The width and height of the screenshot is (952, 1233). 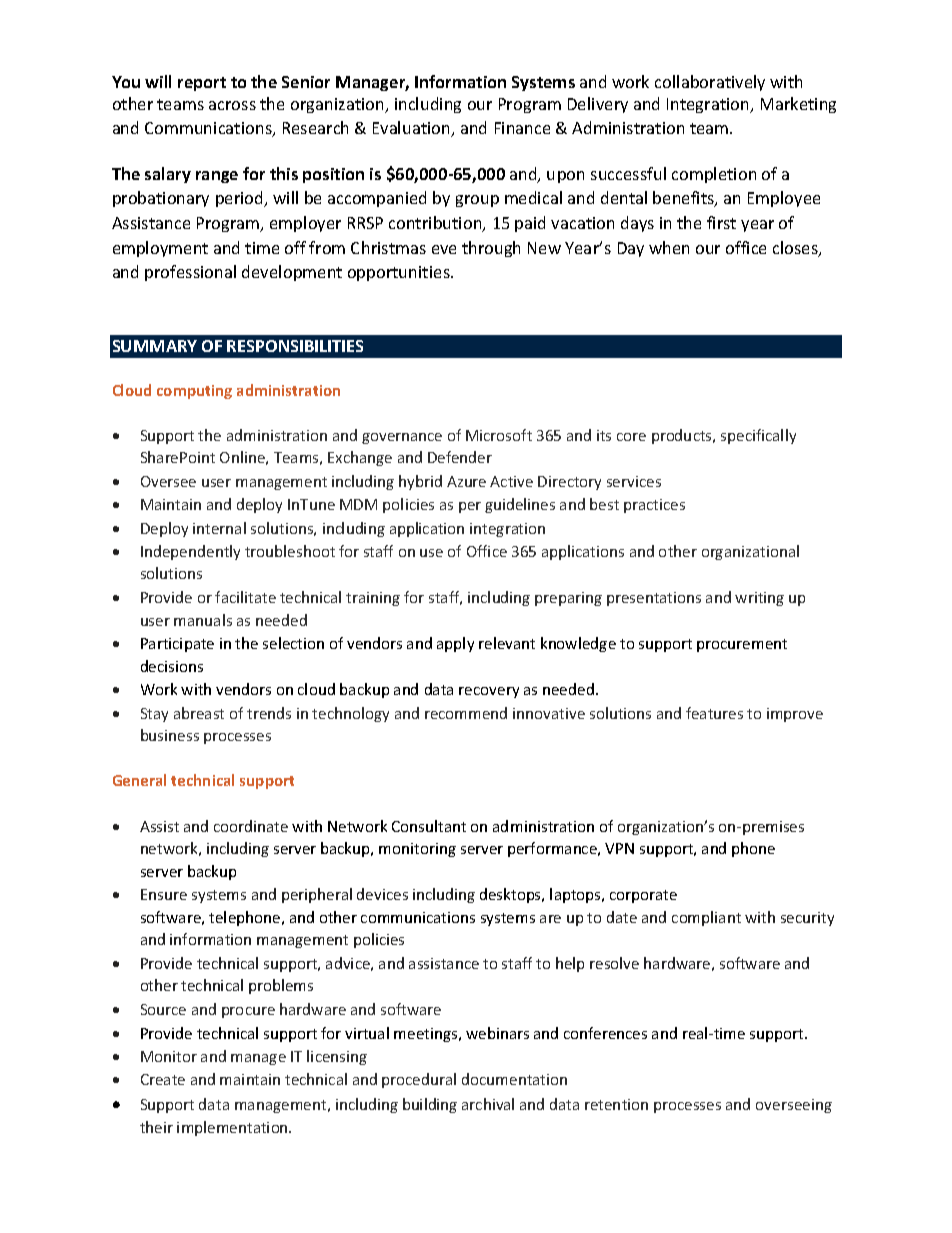 I want to click on apply, so click(x=455, y=644).
